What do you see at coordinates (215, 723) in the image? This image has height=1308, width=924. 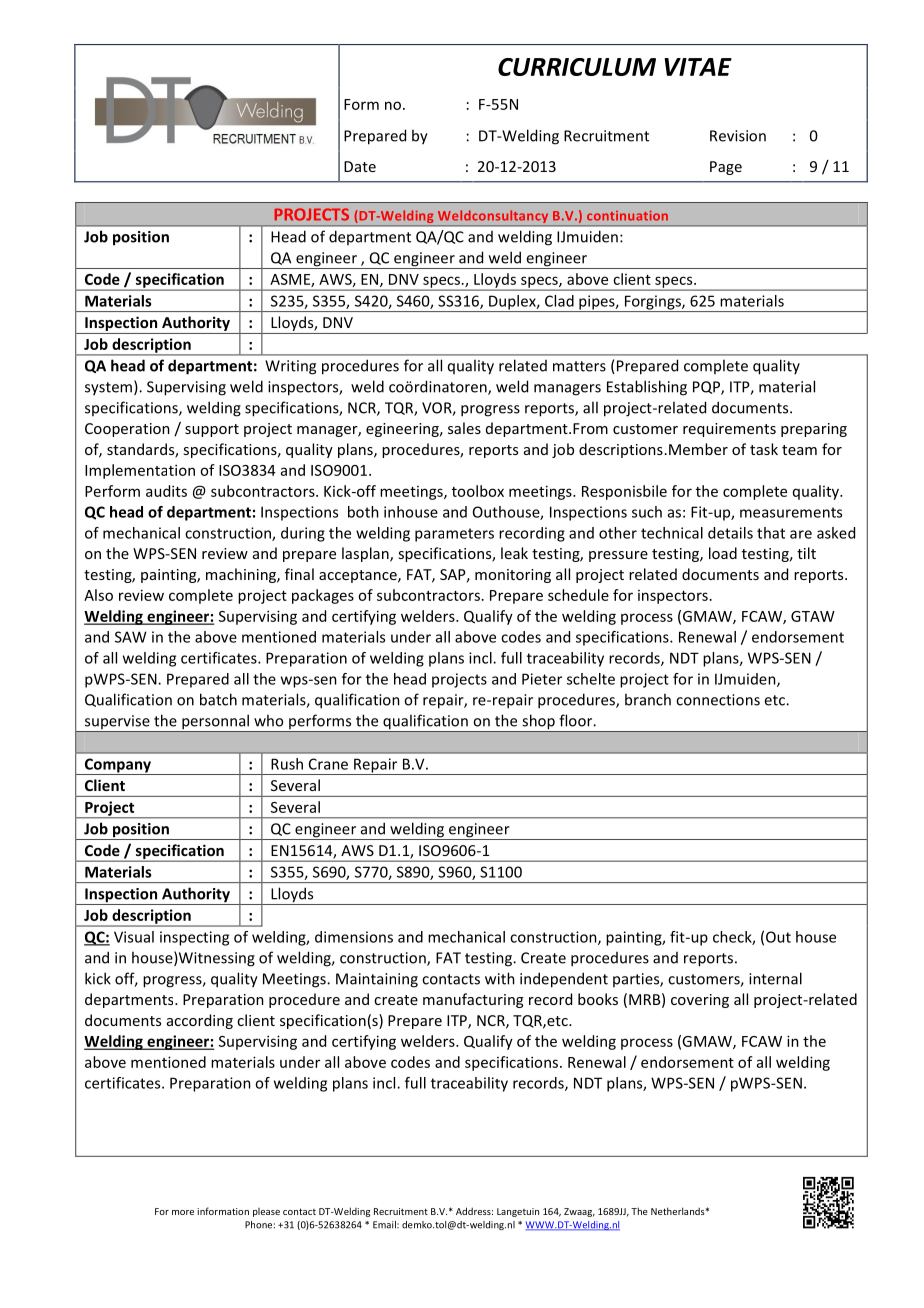 I see `personnal` at bounding box center [215, 723].
